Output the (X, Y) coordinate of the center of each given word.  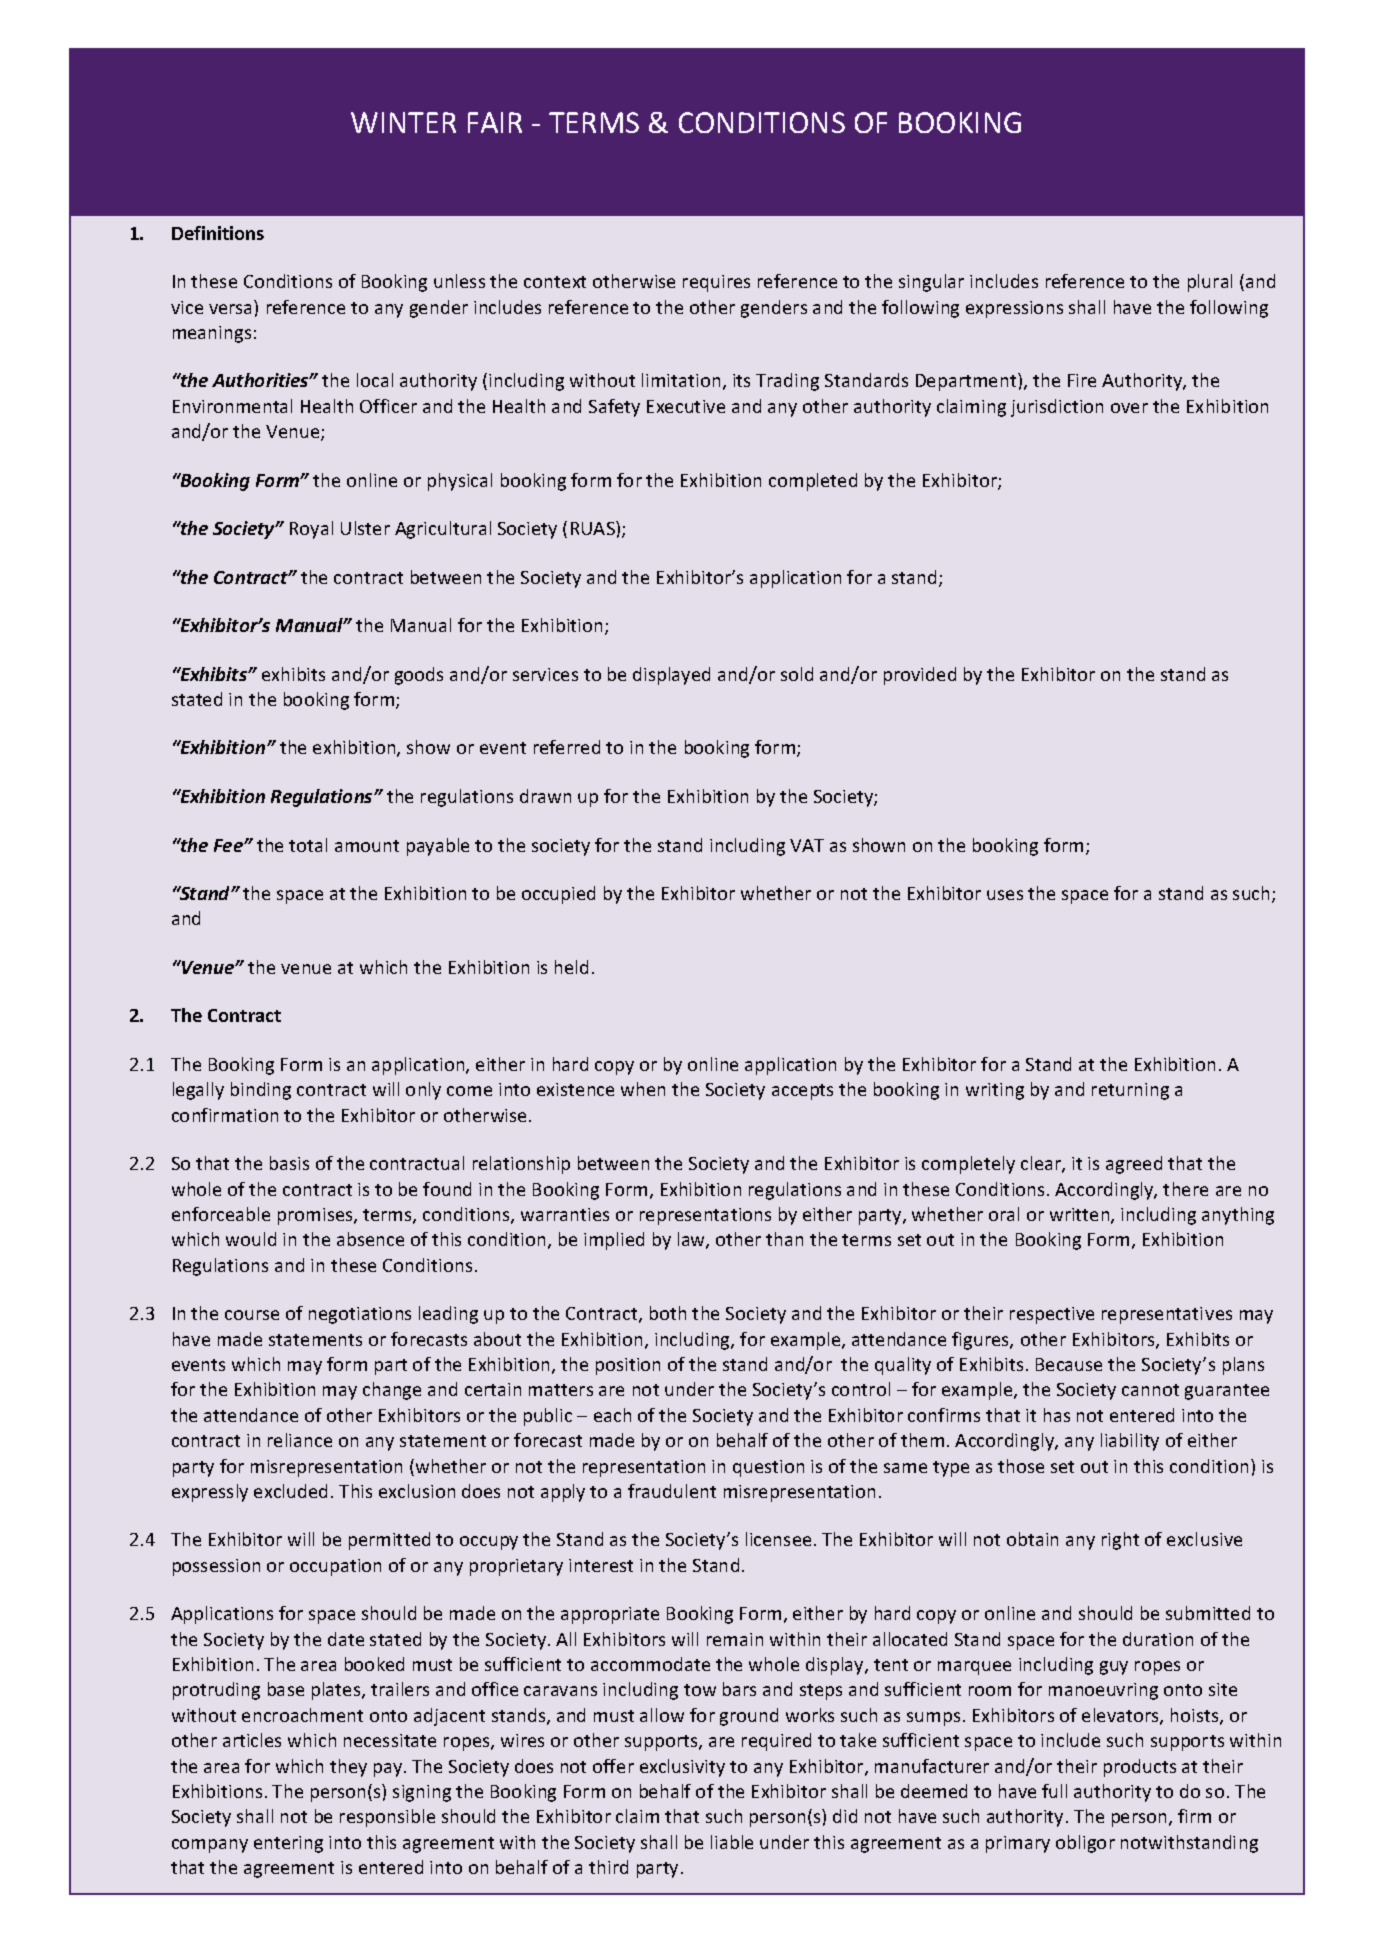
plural (1210, 283)
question (768, 1468)
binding (261, 1091)
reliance (300, 1440)
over (1129, 408)
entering (288, 1844)
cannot (1150, 1390)
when (643, 1089)
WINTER (403, 122)
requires (716, 283)
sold (797, 674)
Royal (311, 530)
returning (1130, 1091)
